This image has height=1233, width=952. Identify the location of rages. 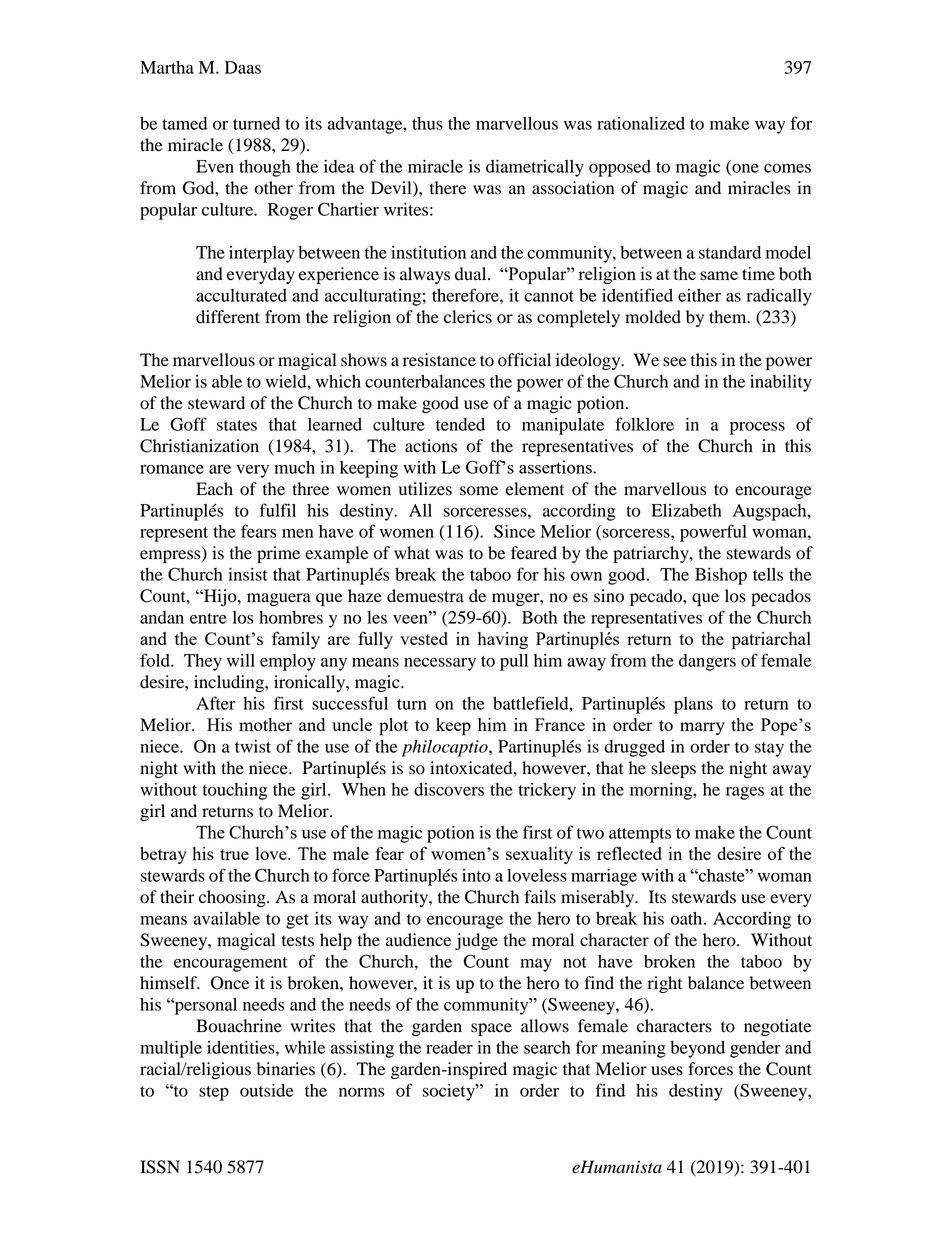
(745, 793).
